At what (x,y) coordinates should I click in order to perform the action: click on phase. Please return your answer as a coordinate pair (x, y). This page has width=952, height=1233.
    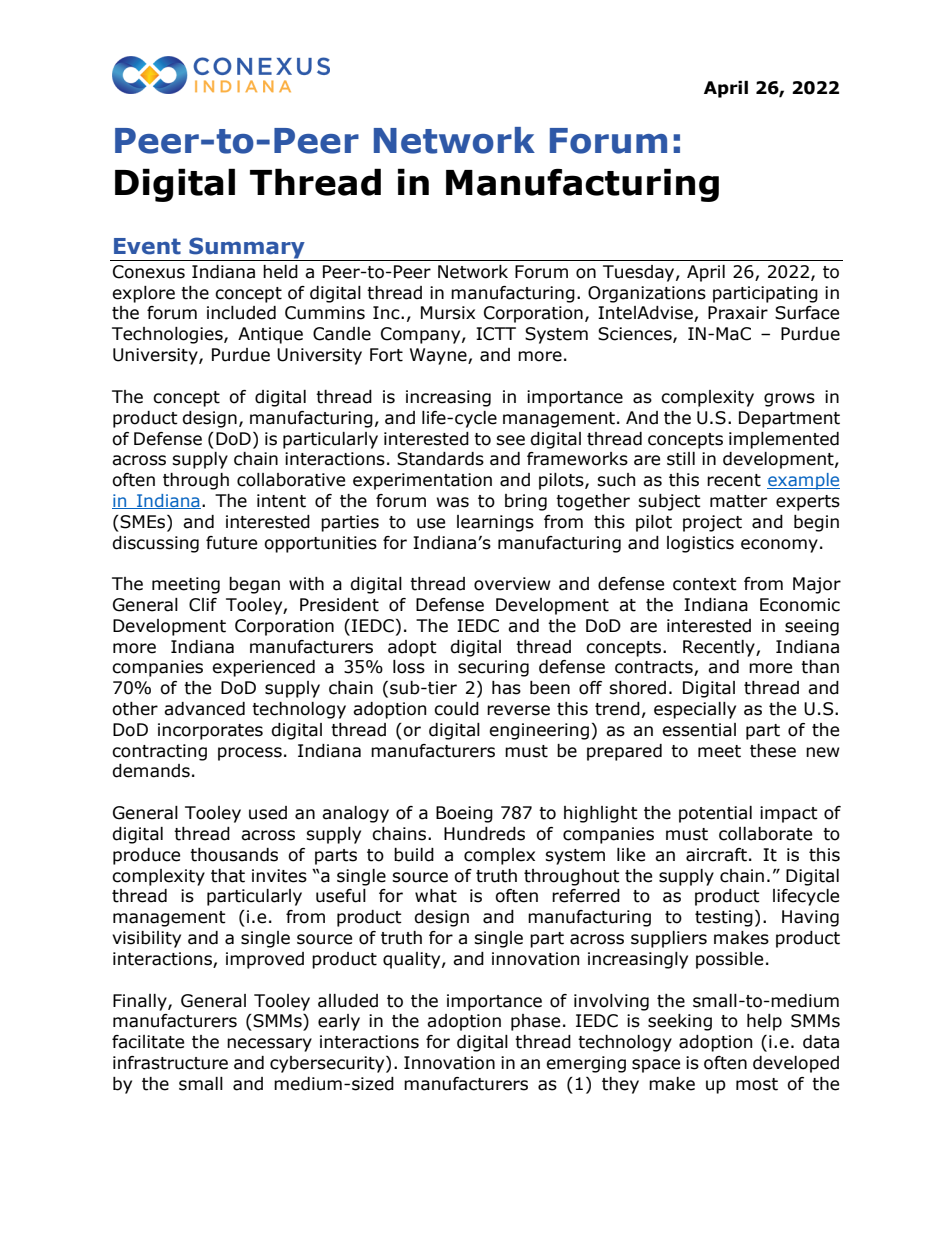
    Looking at the image, I should click on (535, 1022).
